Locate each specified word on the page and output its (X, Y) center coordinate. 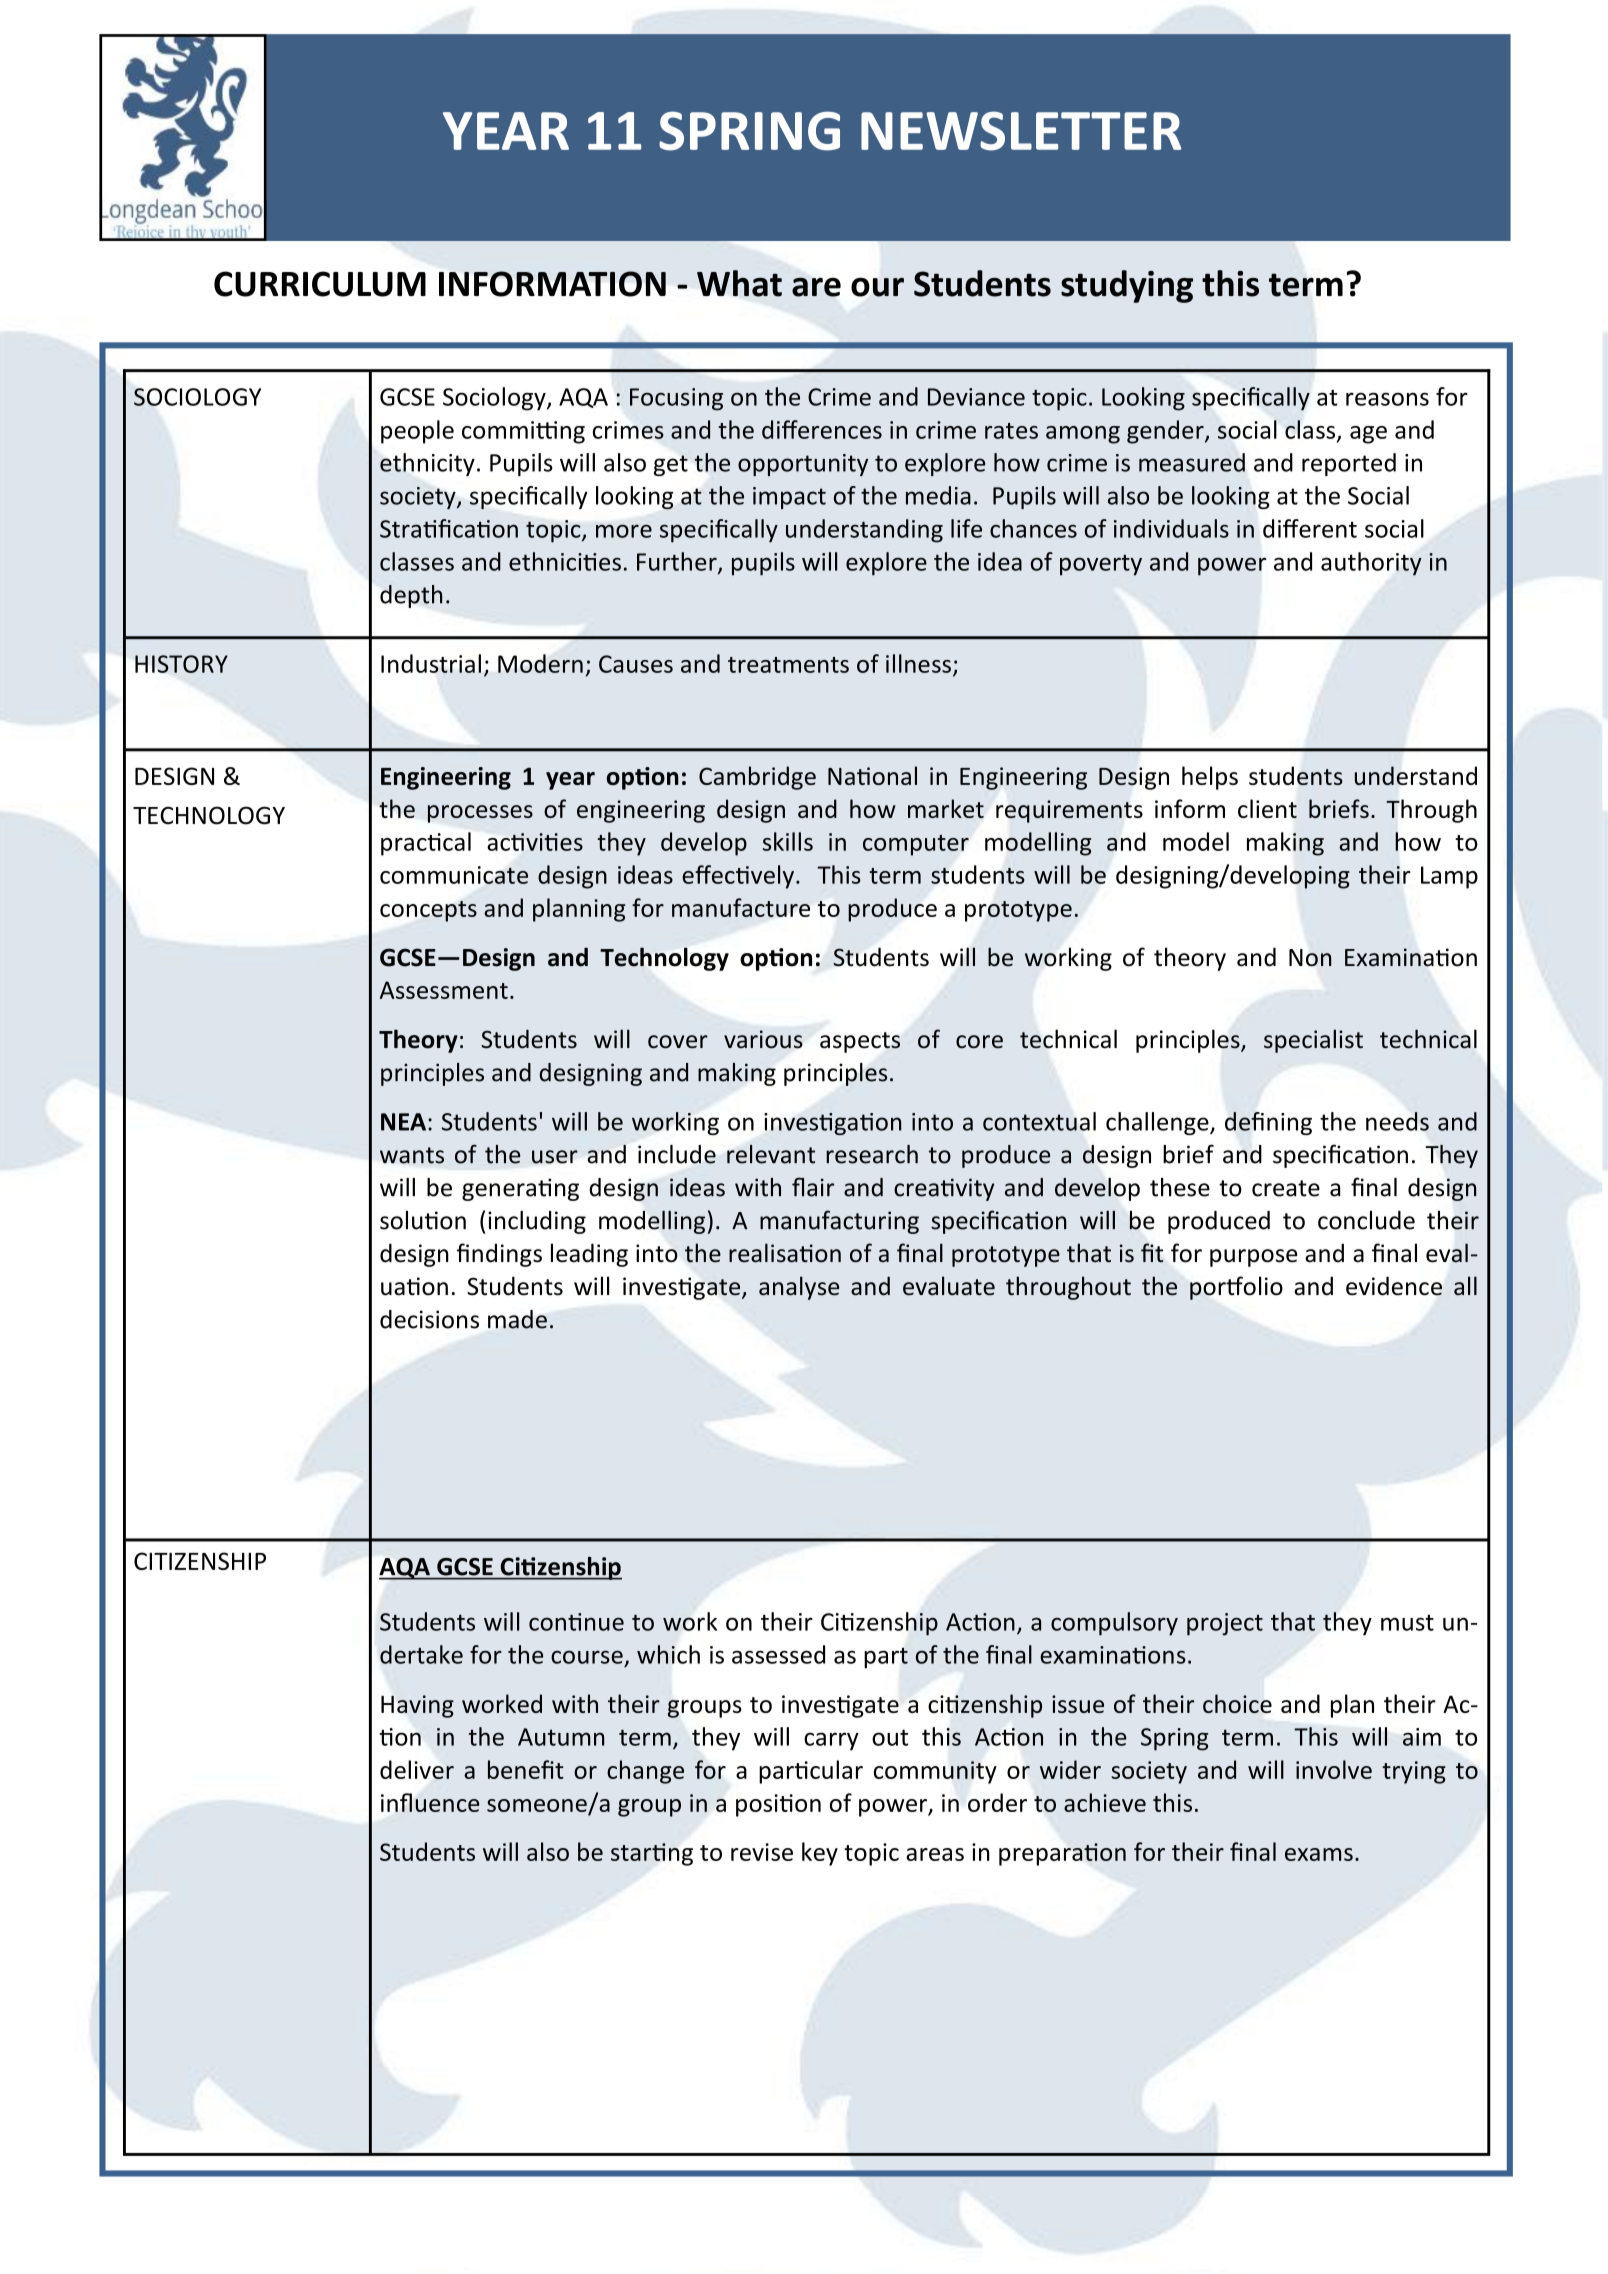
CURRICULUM (320, 284)
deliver (417, 1769)
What (739, 283)
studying (1127, 286)
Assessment (444, 990)
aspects (860, 1042)
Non (1310, 958)
